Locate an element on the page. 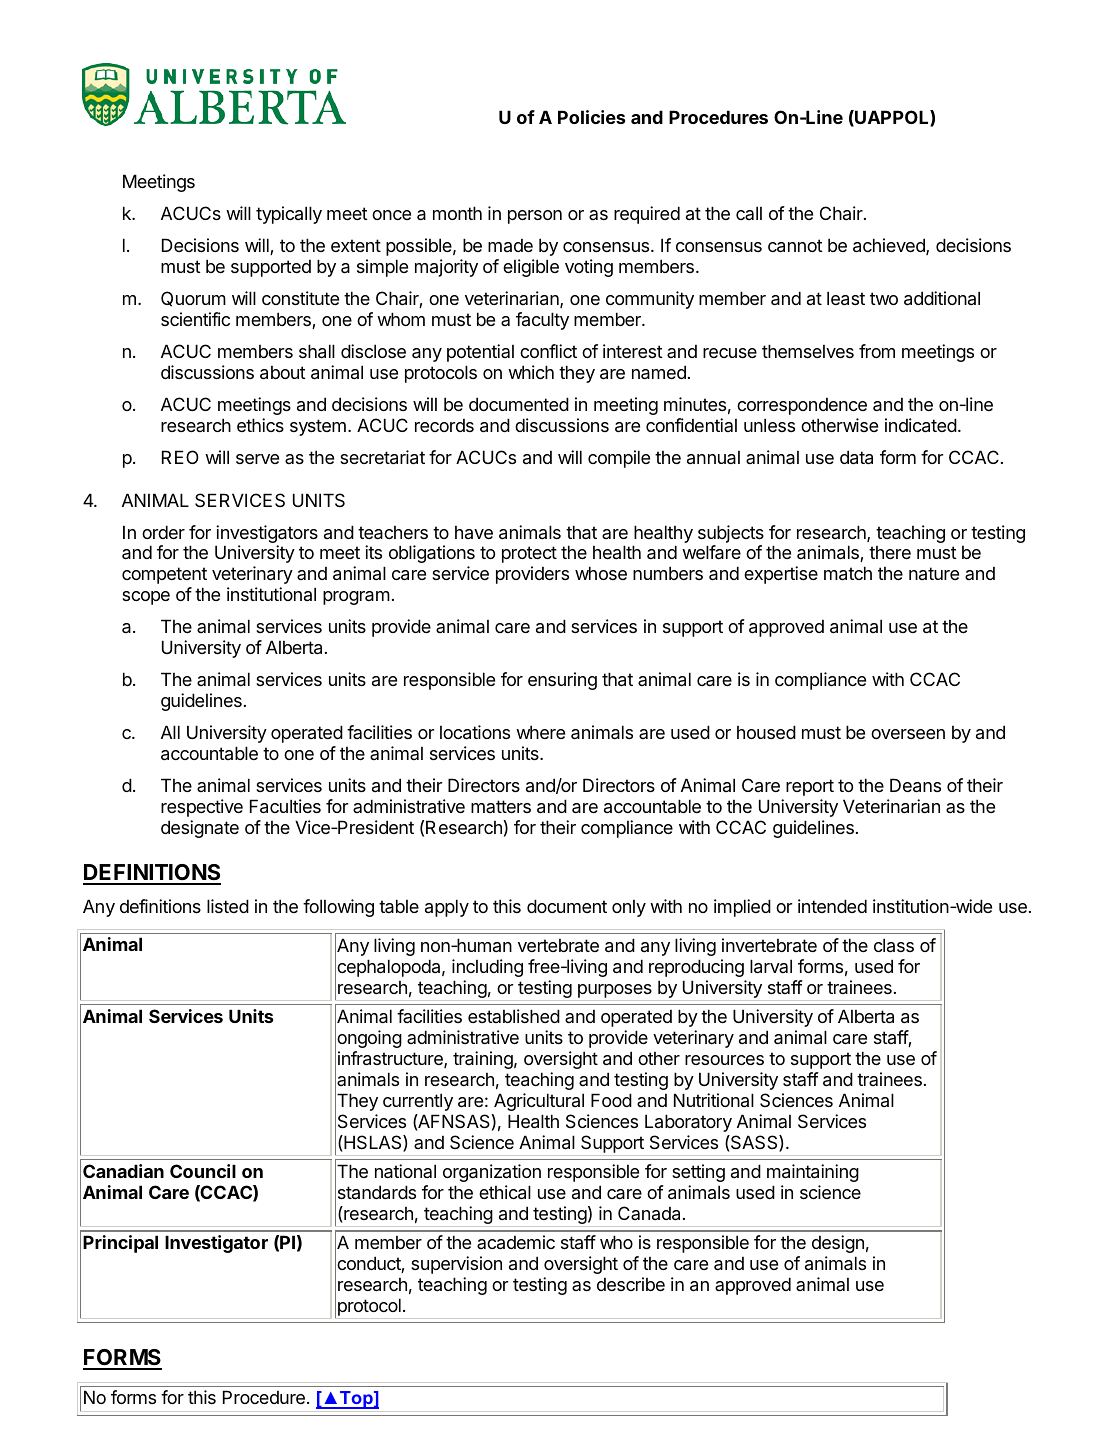 This page has width=1116, height=1445. extent is located at coordinates (356, 245).
